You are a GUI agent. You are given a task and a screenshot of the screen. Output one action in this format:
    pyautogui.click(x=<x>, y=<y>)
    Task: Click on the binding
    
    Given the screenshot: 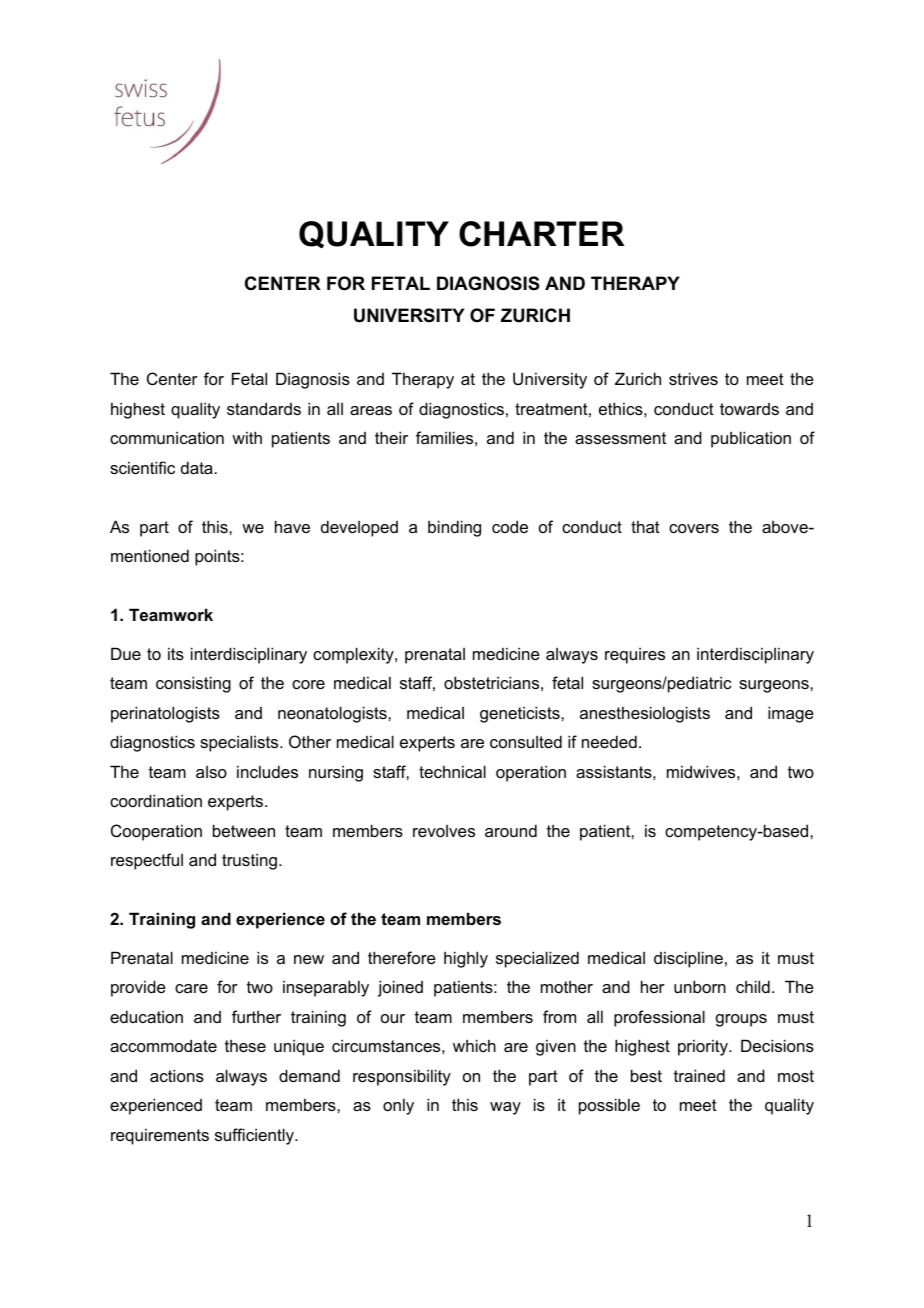 What is the action you would take?
    pyautogui.click(x=454, y=528)
